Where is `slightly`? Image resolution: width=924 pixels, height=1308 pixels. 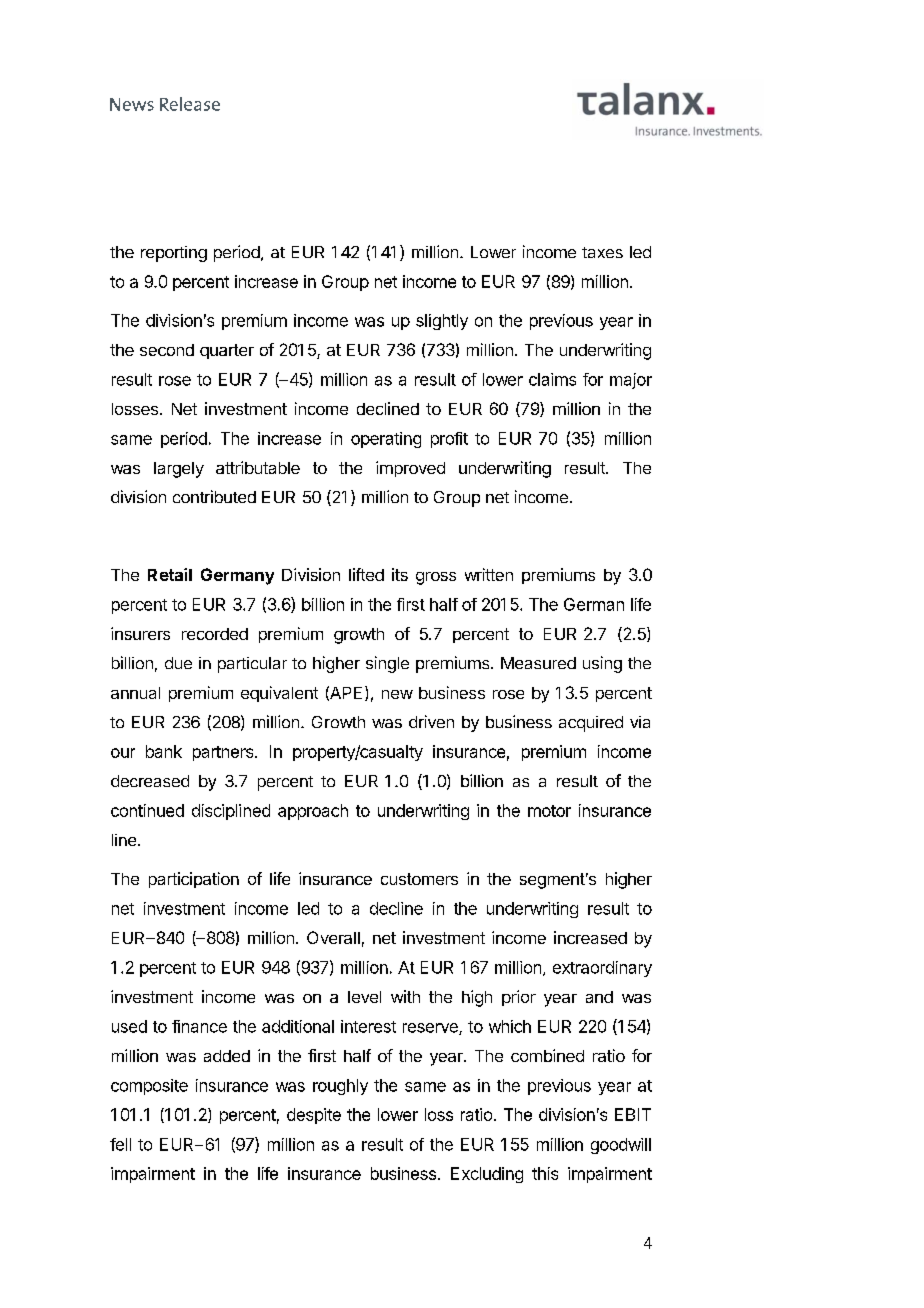 slightly is located at coordinates (442, 322).
